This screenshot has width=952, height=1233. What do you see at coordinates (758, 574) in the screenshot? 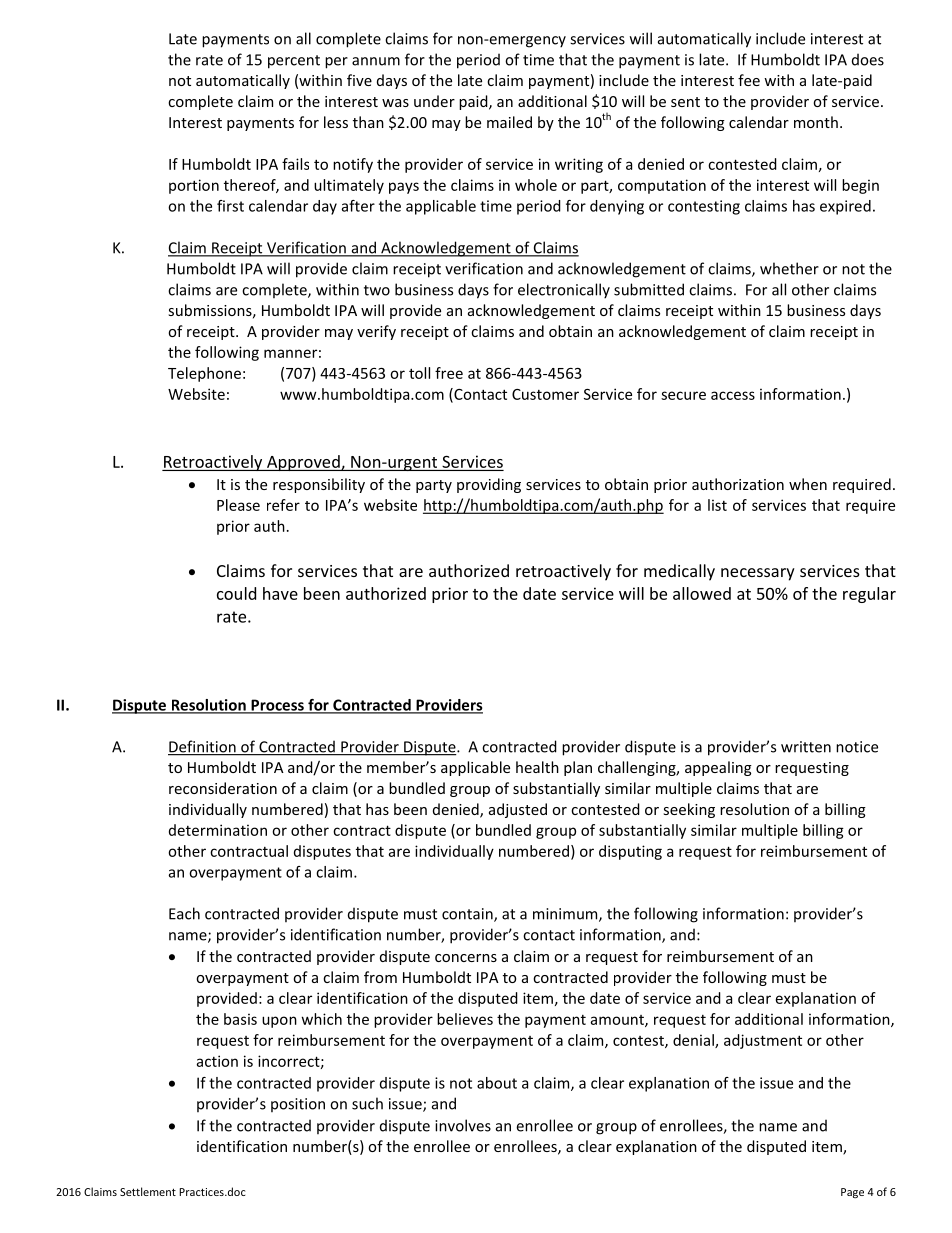
I see `necessary` at bounding box center [758, 574].
